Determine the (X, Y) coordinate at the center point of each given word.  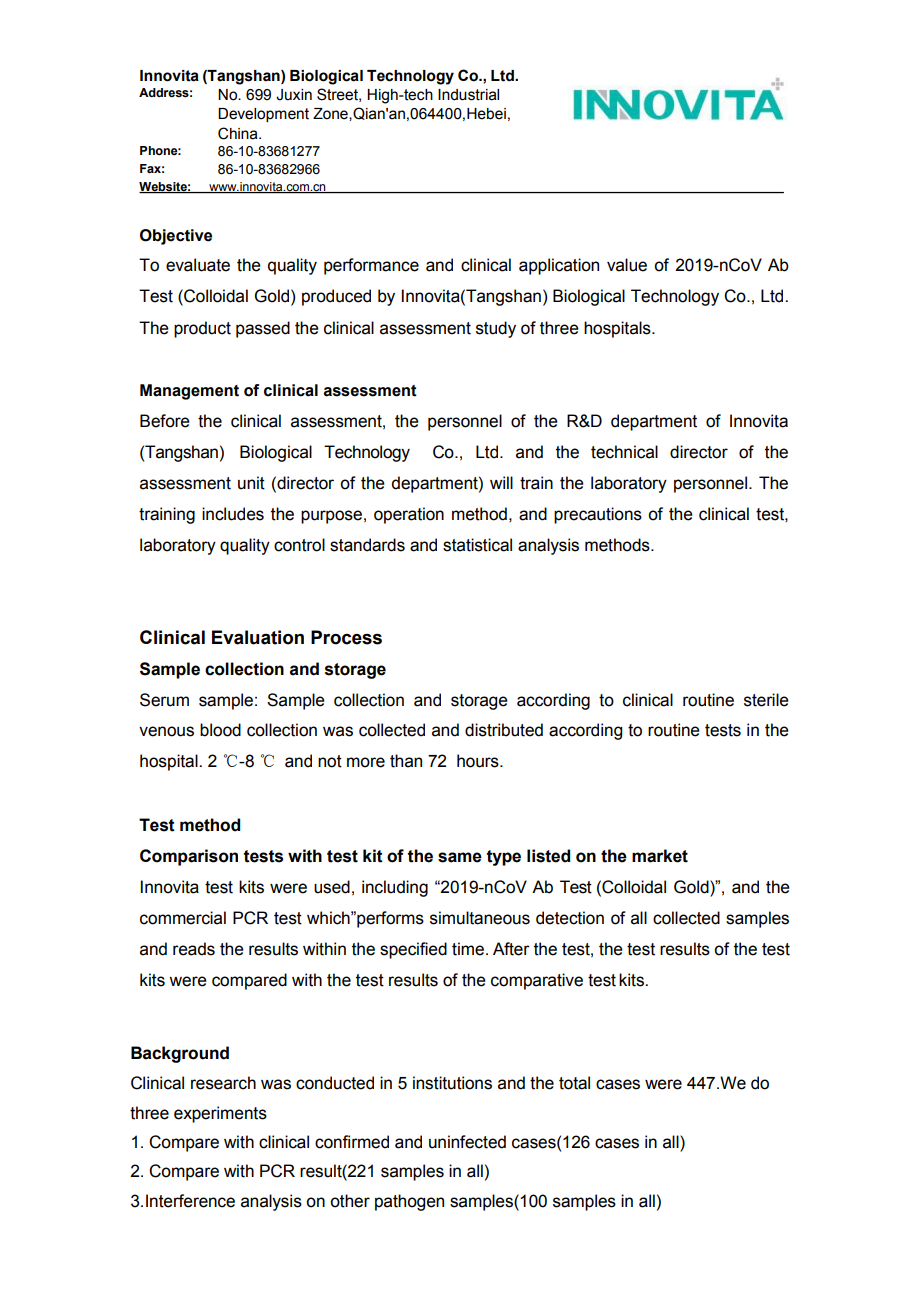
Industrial (468, 95)
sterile (766, 700)
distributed (504, 730)
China (239, 133)
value (627, 265)
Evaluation (258, 637)
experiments (220, 1114)
